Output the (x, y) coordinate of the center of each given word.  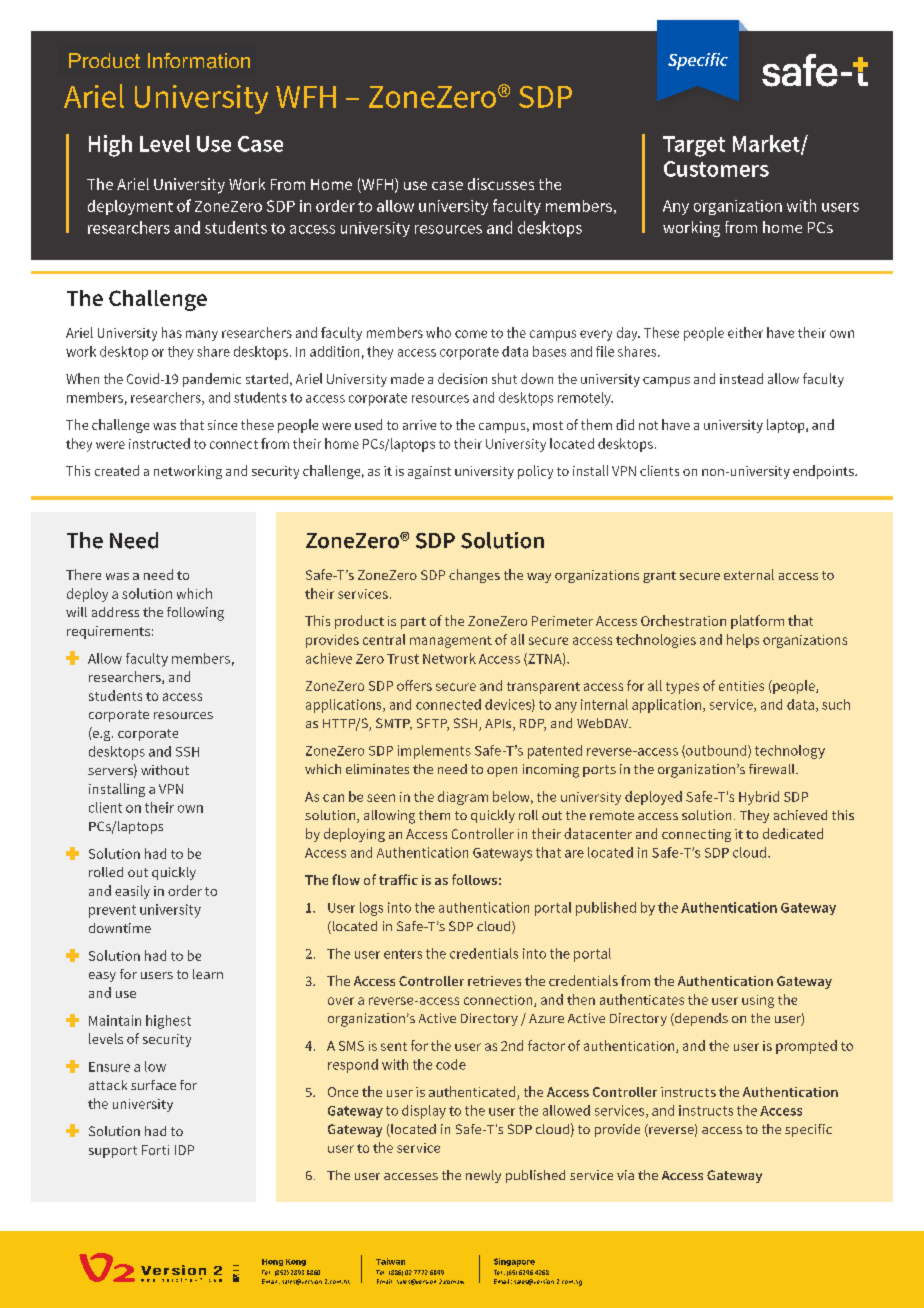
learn (208, 974)
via (625, 1175)
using (758, 1001)
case (447, 185)
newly (483, 1176)
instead (741, 378)
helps (743, 641)
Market (767, 144)
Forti (155, 1150)
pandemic (212, 380)
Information (199, 61)
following (195, 614)
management (451, 642)
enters (403, 954)
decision (462, 378)
